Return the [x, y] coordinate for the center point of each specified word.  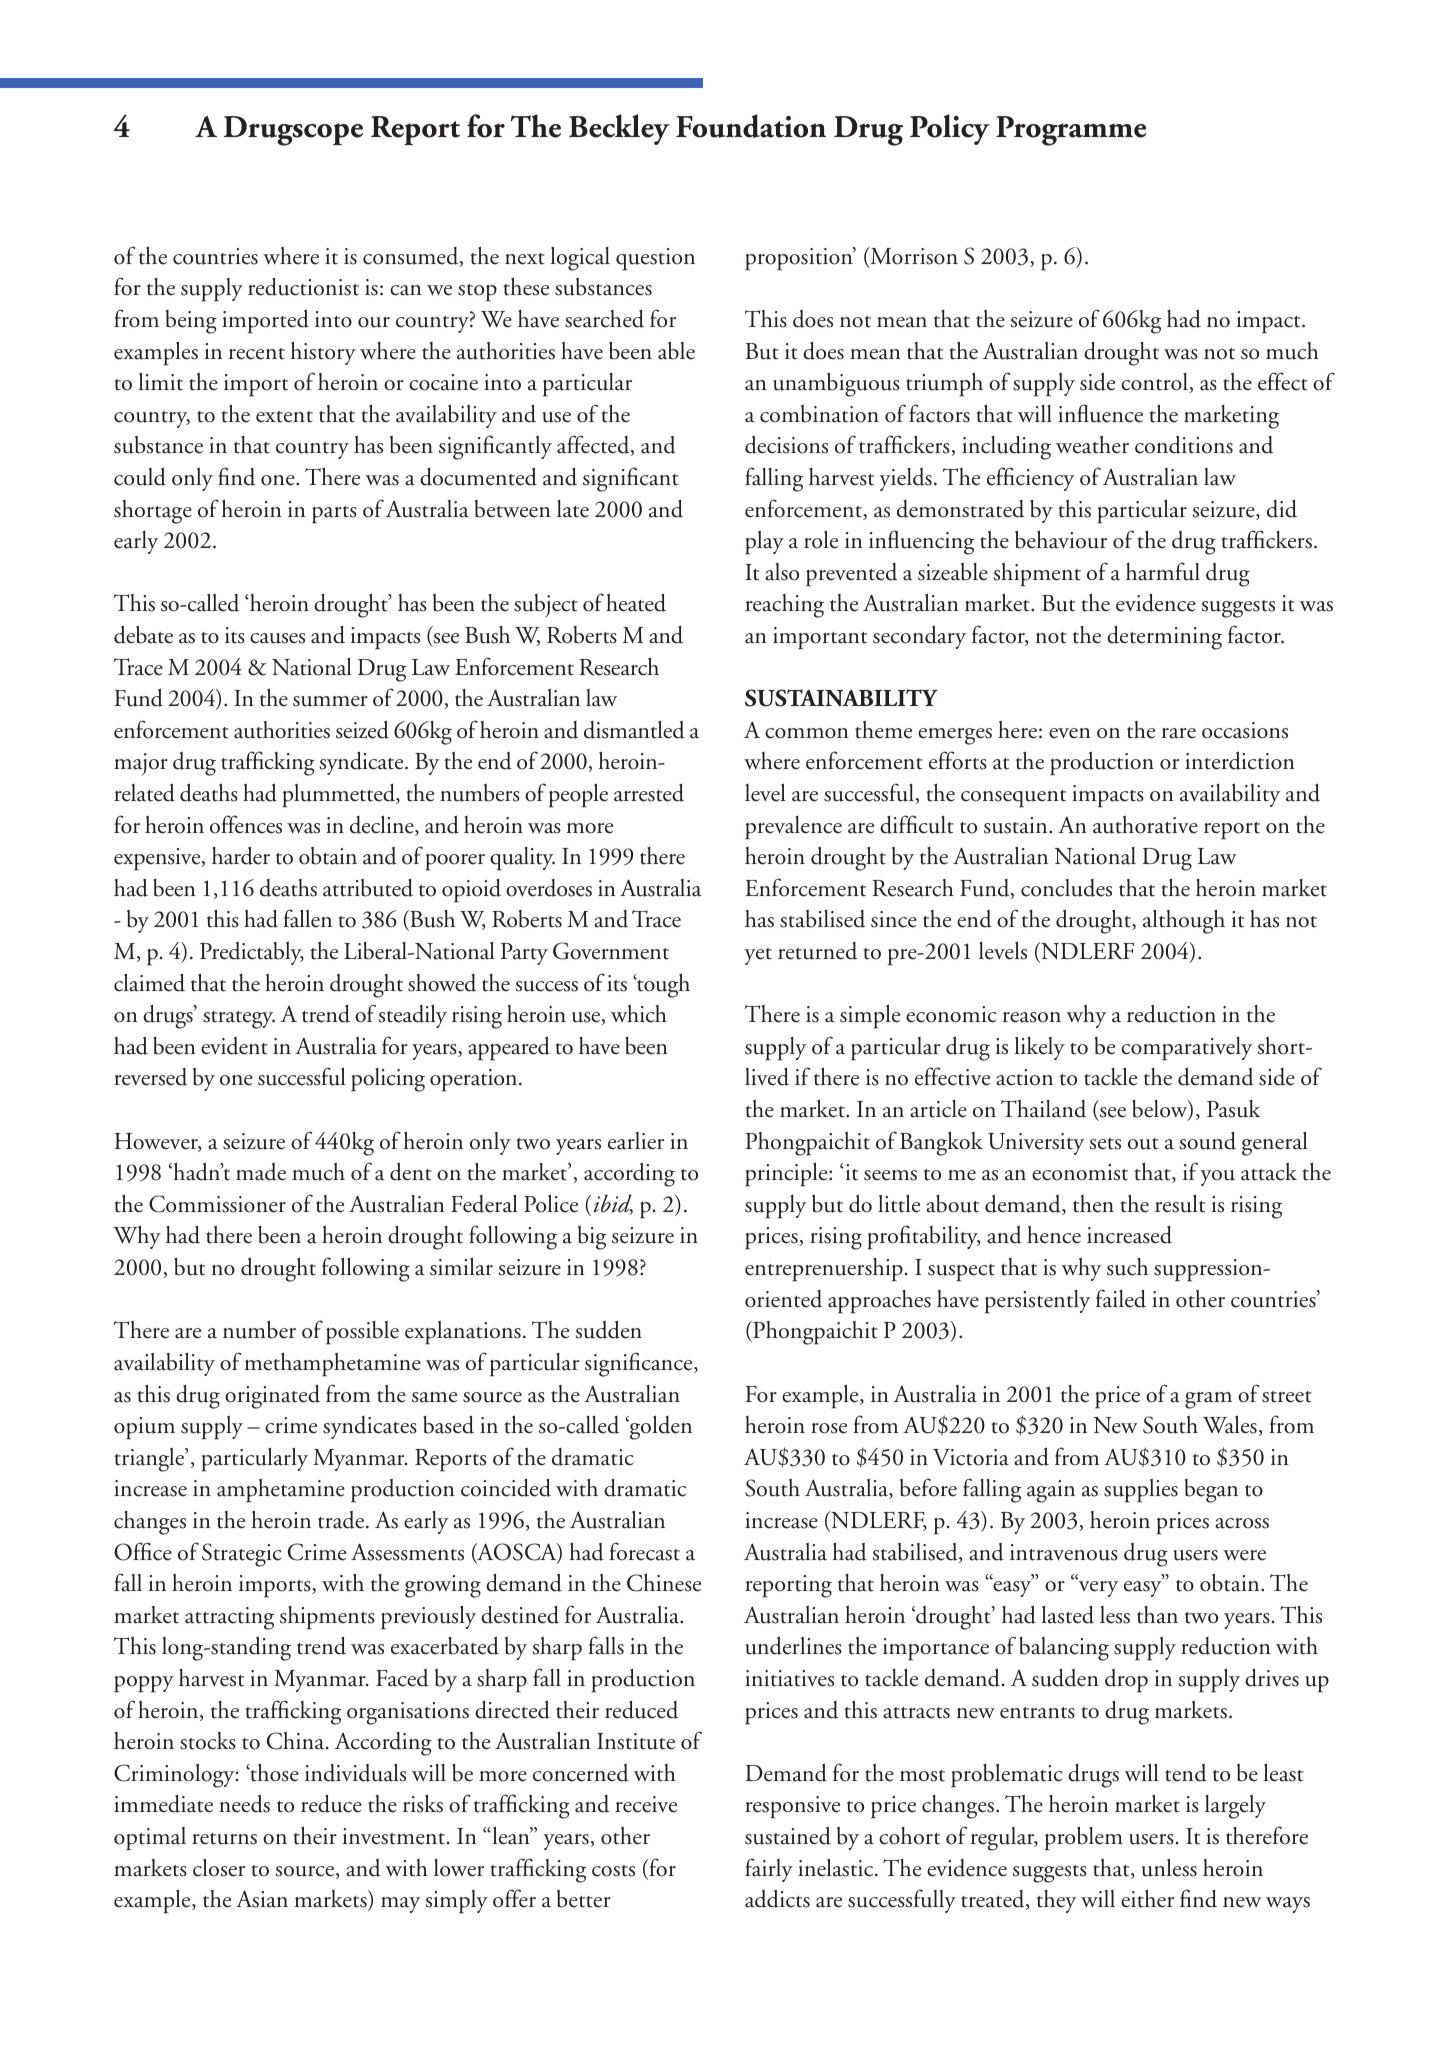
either [1147, 1898]
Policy [950, 129]
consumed [412, 257]
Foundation [751, 126]
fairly [769, 1870]
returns [224, 1839]
